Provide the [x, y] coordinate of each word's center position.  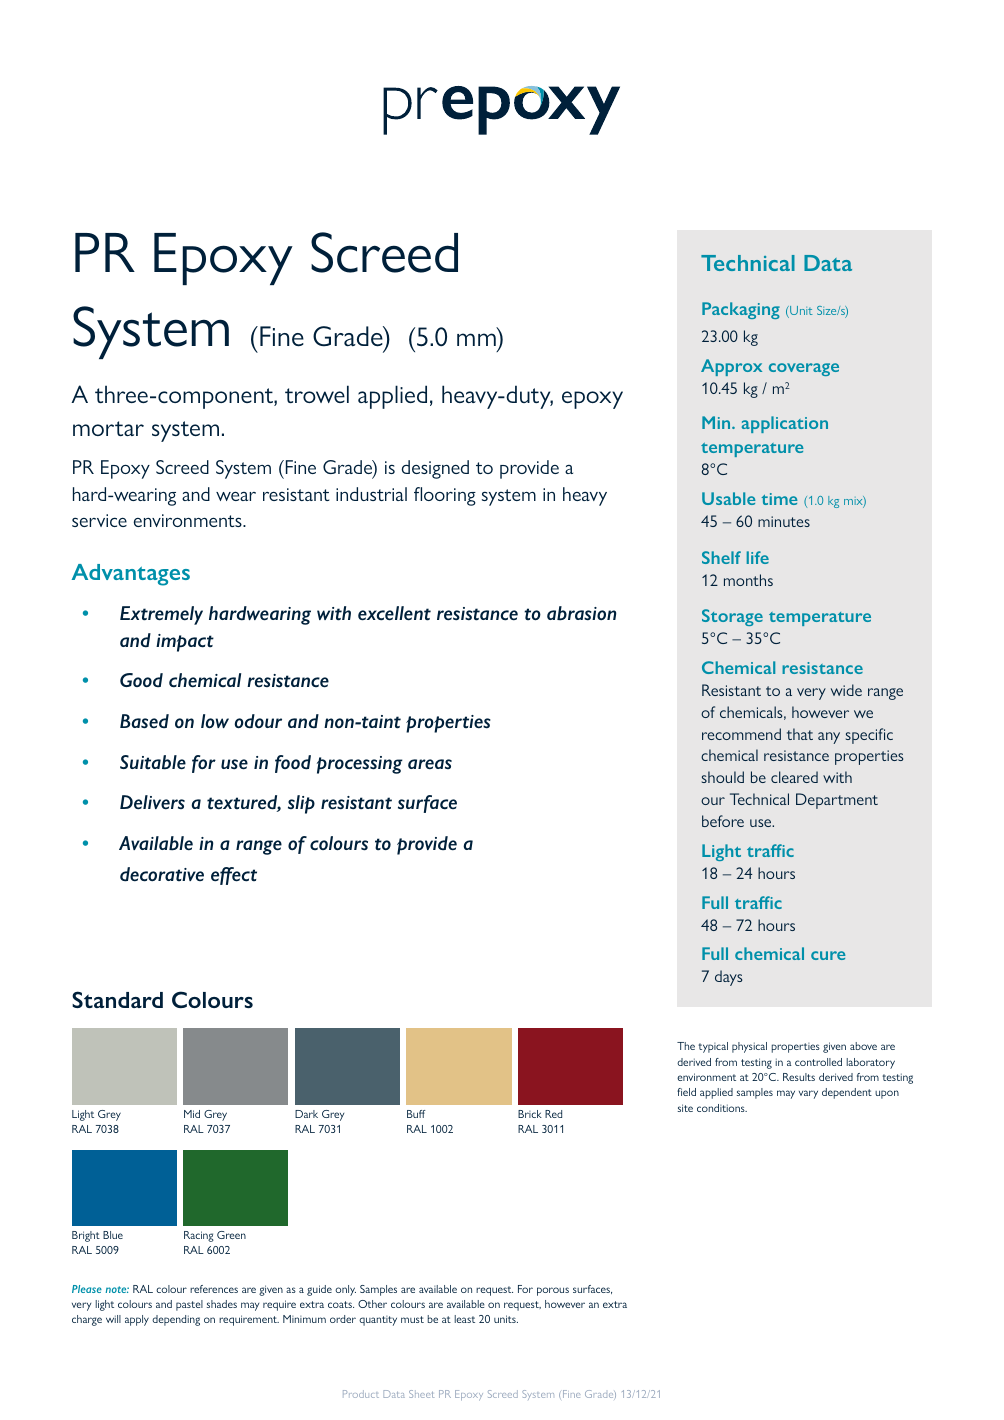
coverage [804, 369]
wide [846, 690]
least [464, 1319]
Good [141, 680]
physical [749, 1047]
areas [430, 764]
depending [176, 1320]
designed [435, 469]
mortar [108, 428]
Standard [117, 999]
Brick [530, 1114]
